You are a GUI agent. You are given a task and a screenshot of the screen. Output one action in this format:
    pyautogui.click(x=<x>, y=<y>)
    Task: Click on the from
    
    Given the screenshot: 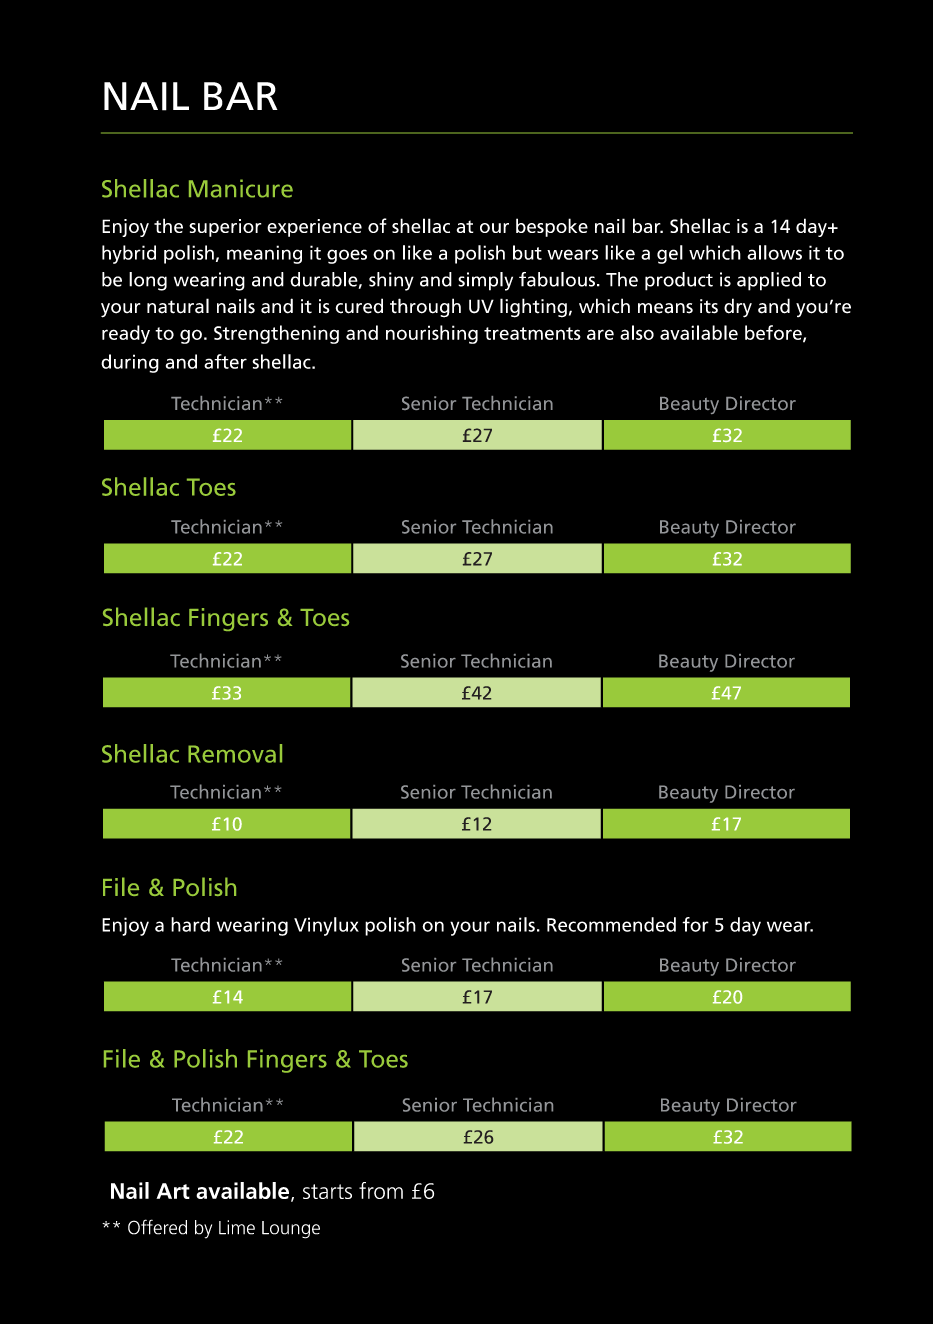 What is the action you would take?
    pyautogui.click(x=381, y=1190)
